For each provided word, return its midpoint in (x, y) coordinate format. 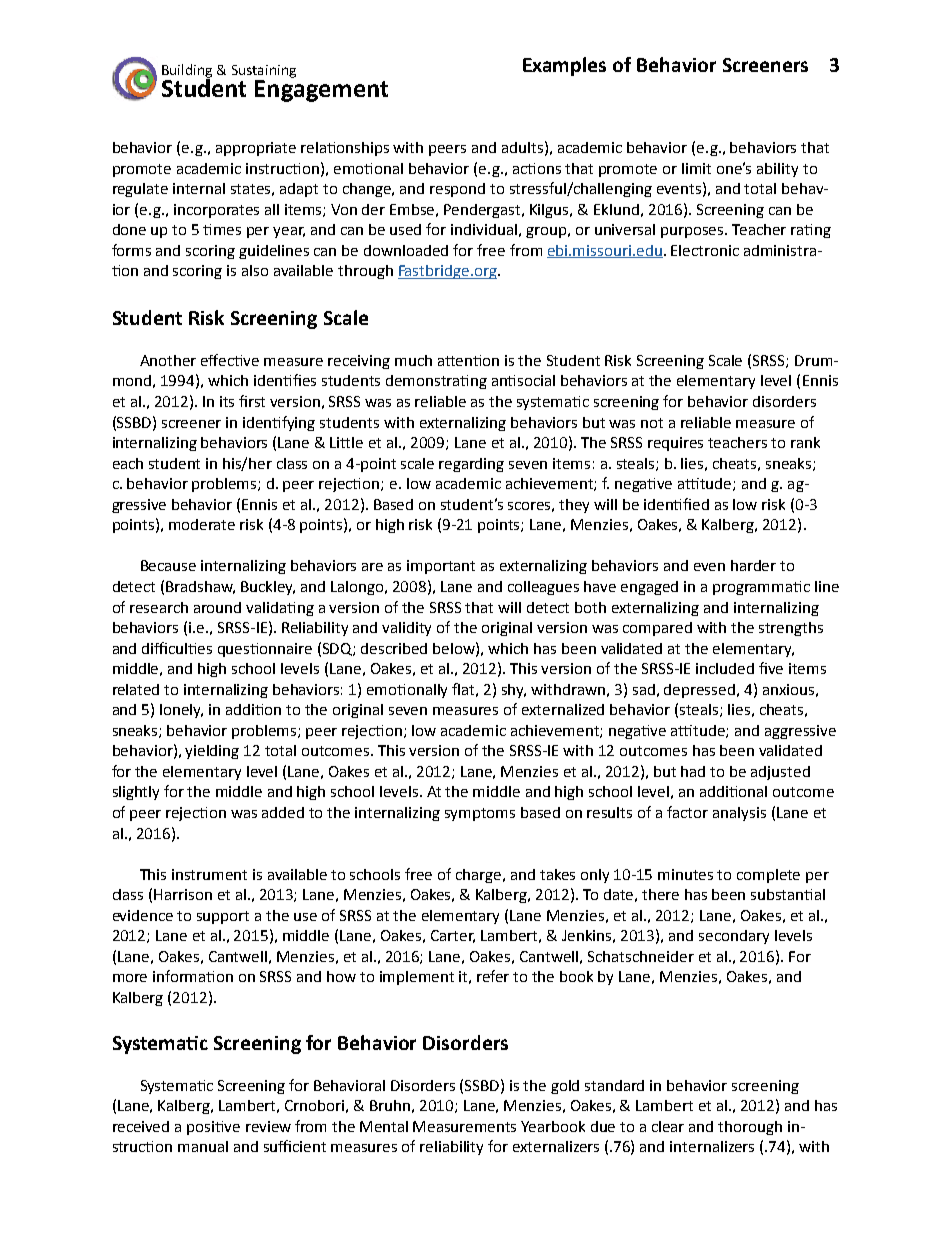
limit (696, 168)
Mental (384, 1126)
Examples (564, 66)
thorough (750, 1128)
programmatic (761, 588)
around (217, 607)
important (441, 567)
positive (213, 1128)
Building (187, 72)
